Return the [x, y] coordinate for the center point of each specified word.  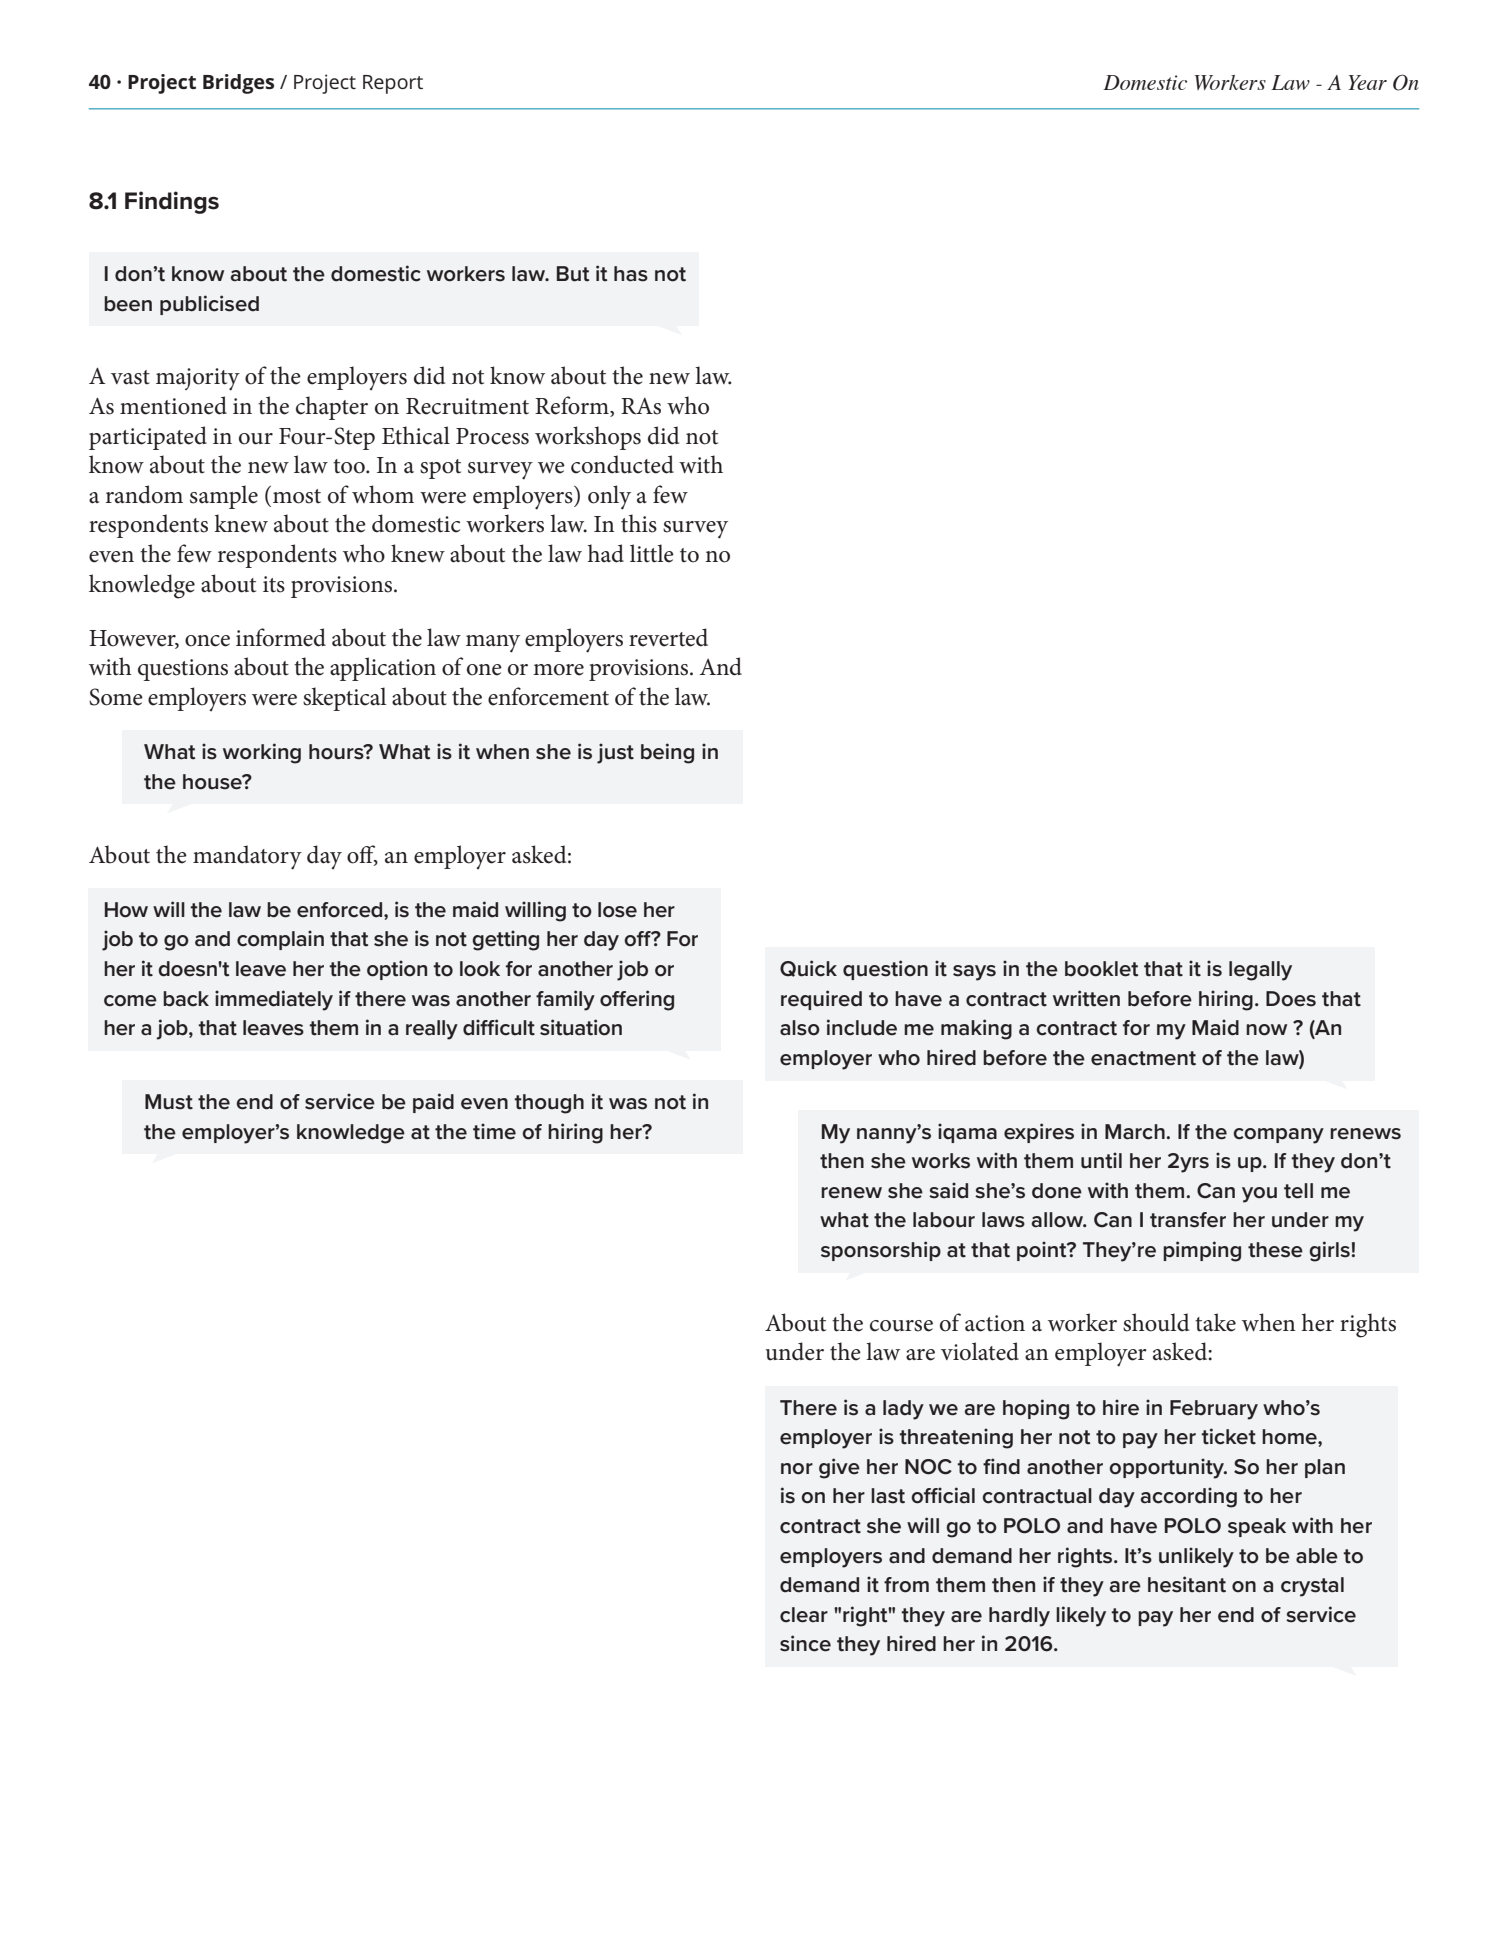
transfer [1188, 1220]
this [639, 523]
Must [169, 1102]
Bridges [238, 84]
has [631, 274]
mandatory [247, 857]
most [297, 496]
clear [804, 1615]
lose [617, 910]
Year [1367, 82]
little [652, 553]
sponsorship [881, 1251]
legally [1260, 971]
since [805, 1643]
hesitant [1187, 1584]
